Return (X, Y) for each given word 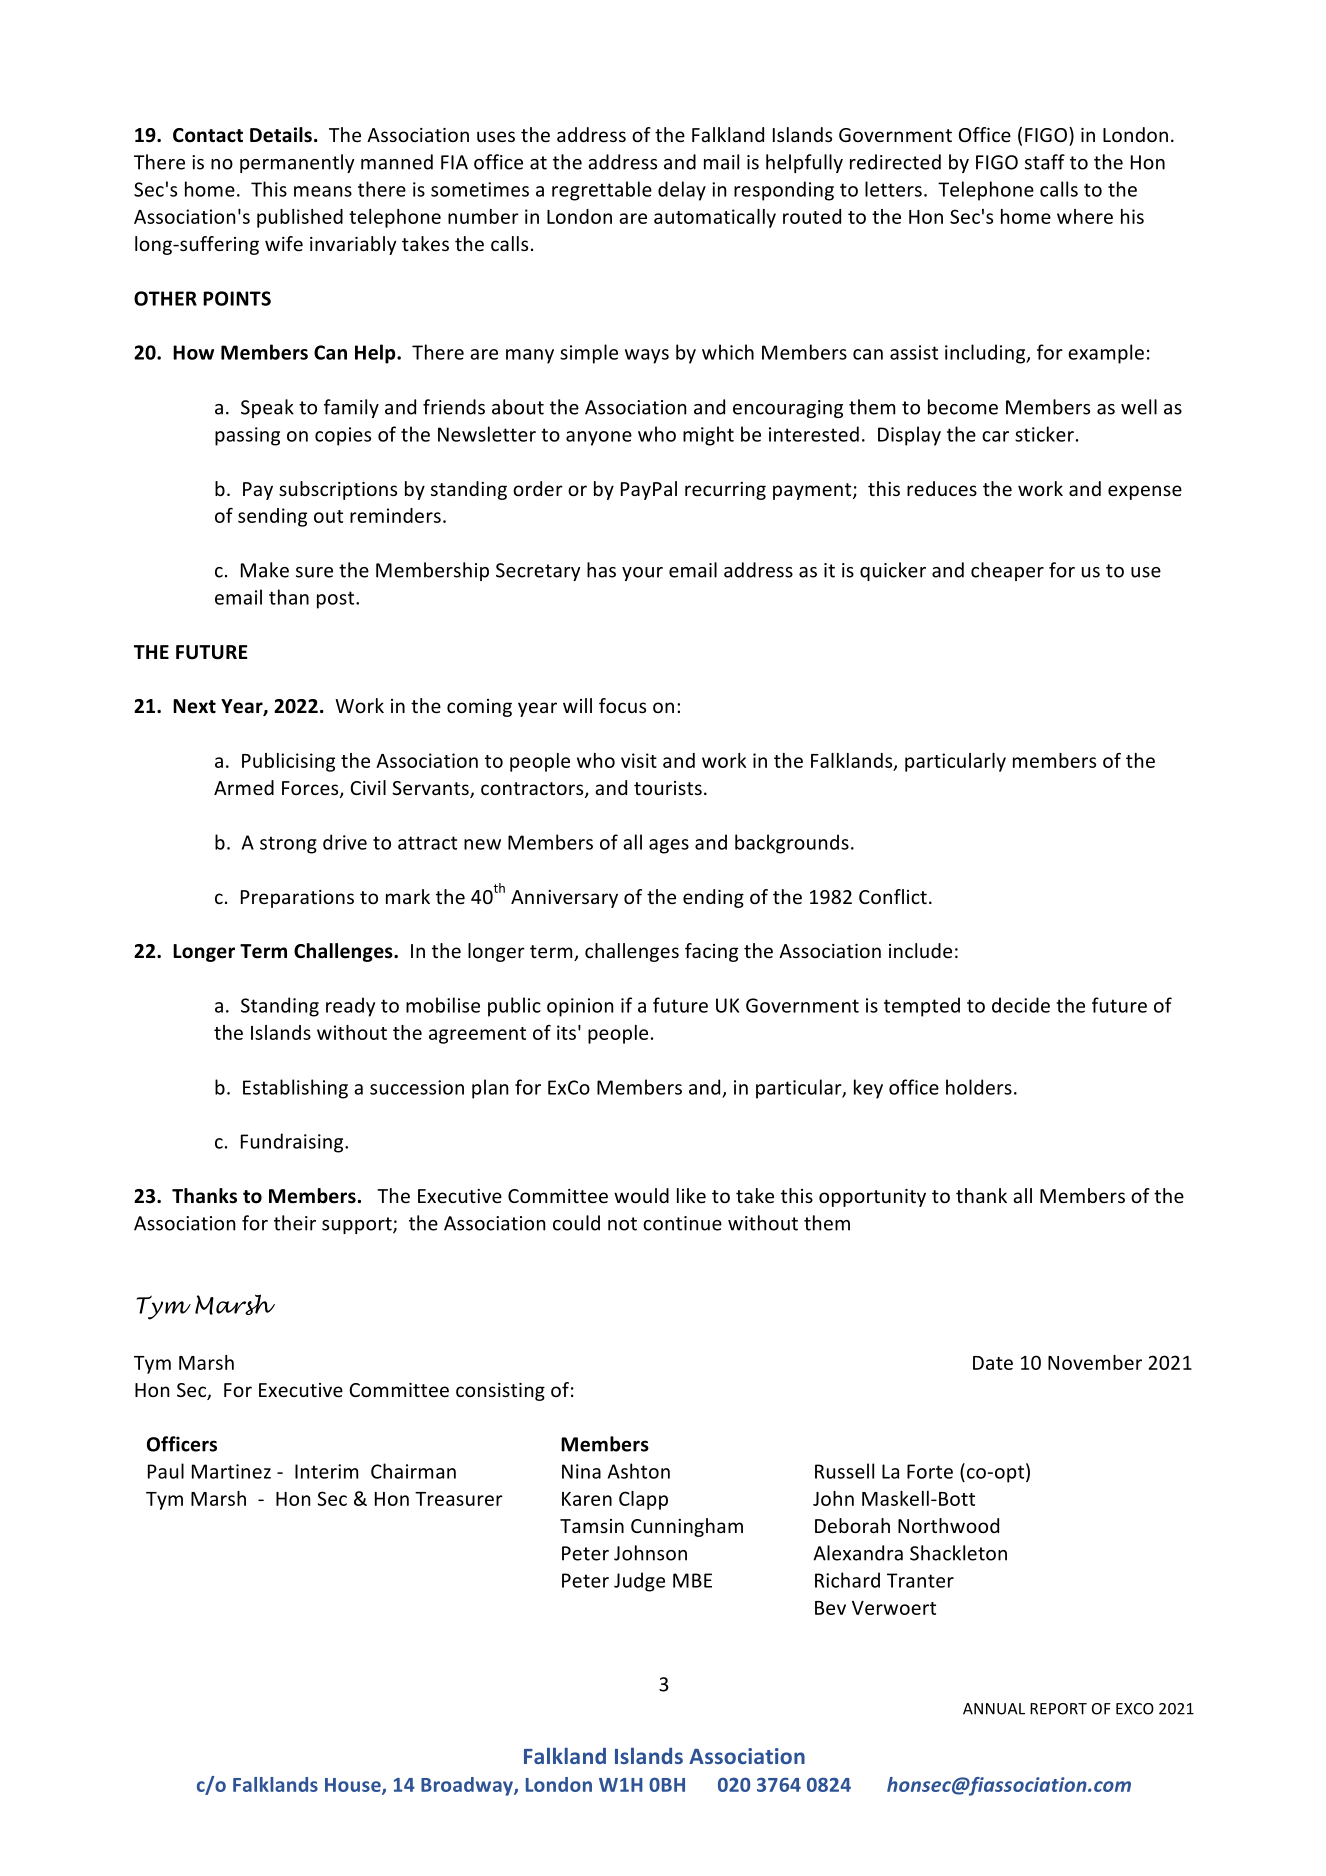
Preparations (297, 899)
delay (682, 191)
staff (1045, 162)
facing (711, 952)
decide (1021, 1005)
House (354, 1786)
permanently (297, 163)
